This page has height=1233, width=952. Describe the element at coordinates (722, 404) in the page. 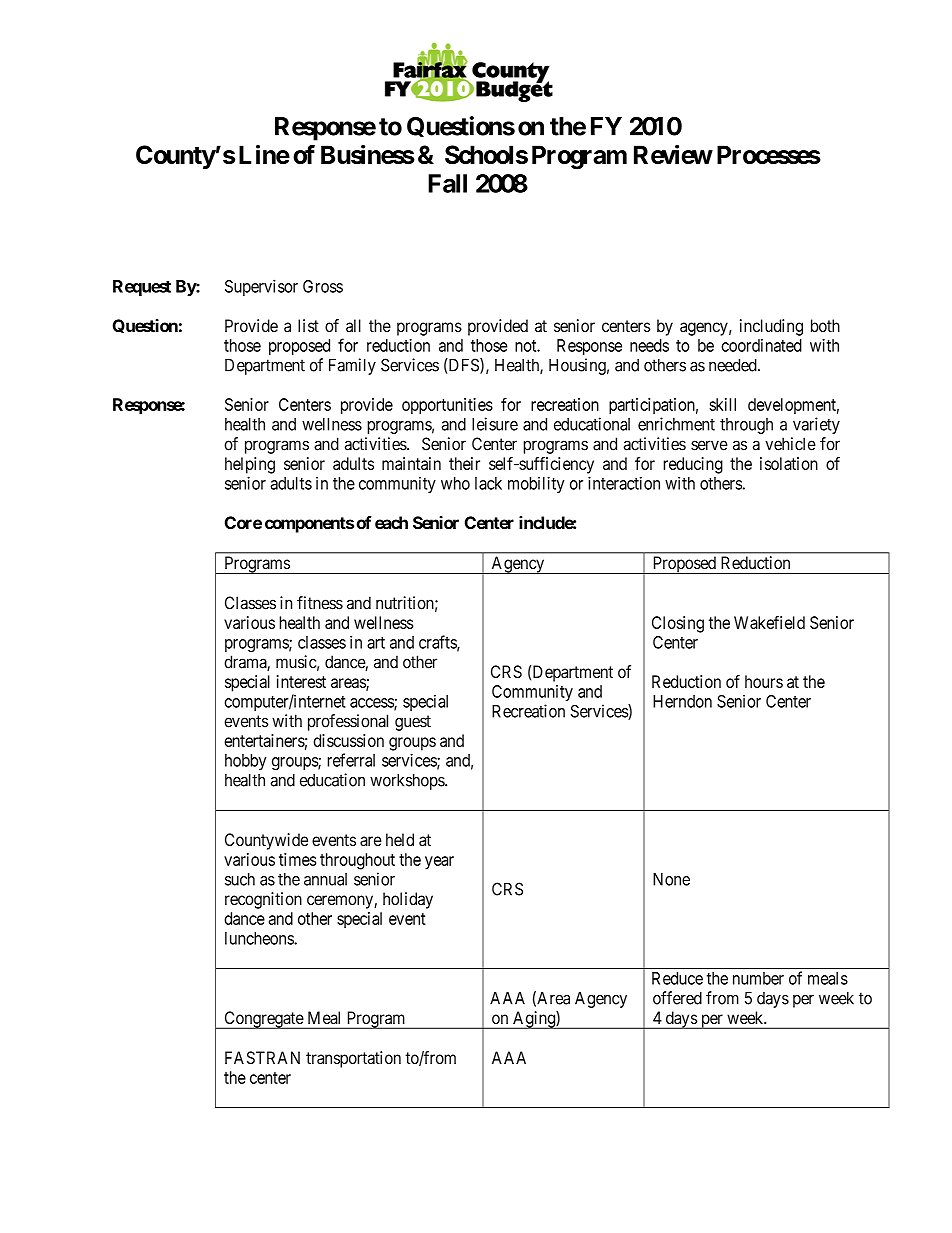

I see `skill` at that location.
